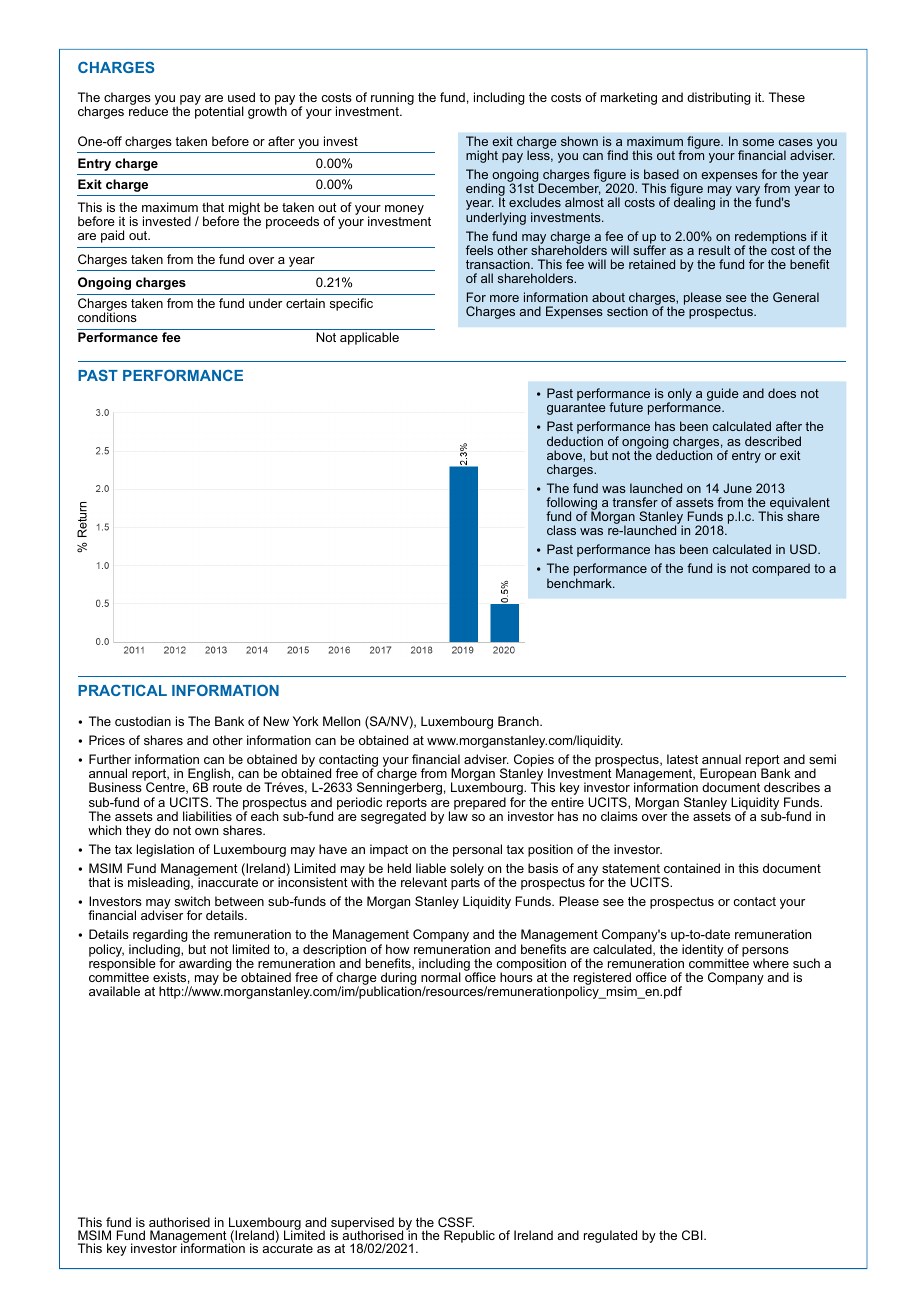 The image size is (924, 1308). What do you see at coordinates (477, 850) in the document?
I see `personal` at bounding box center [477, 850].
